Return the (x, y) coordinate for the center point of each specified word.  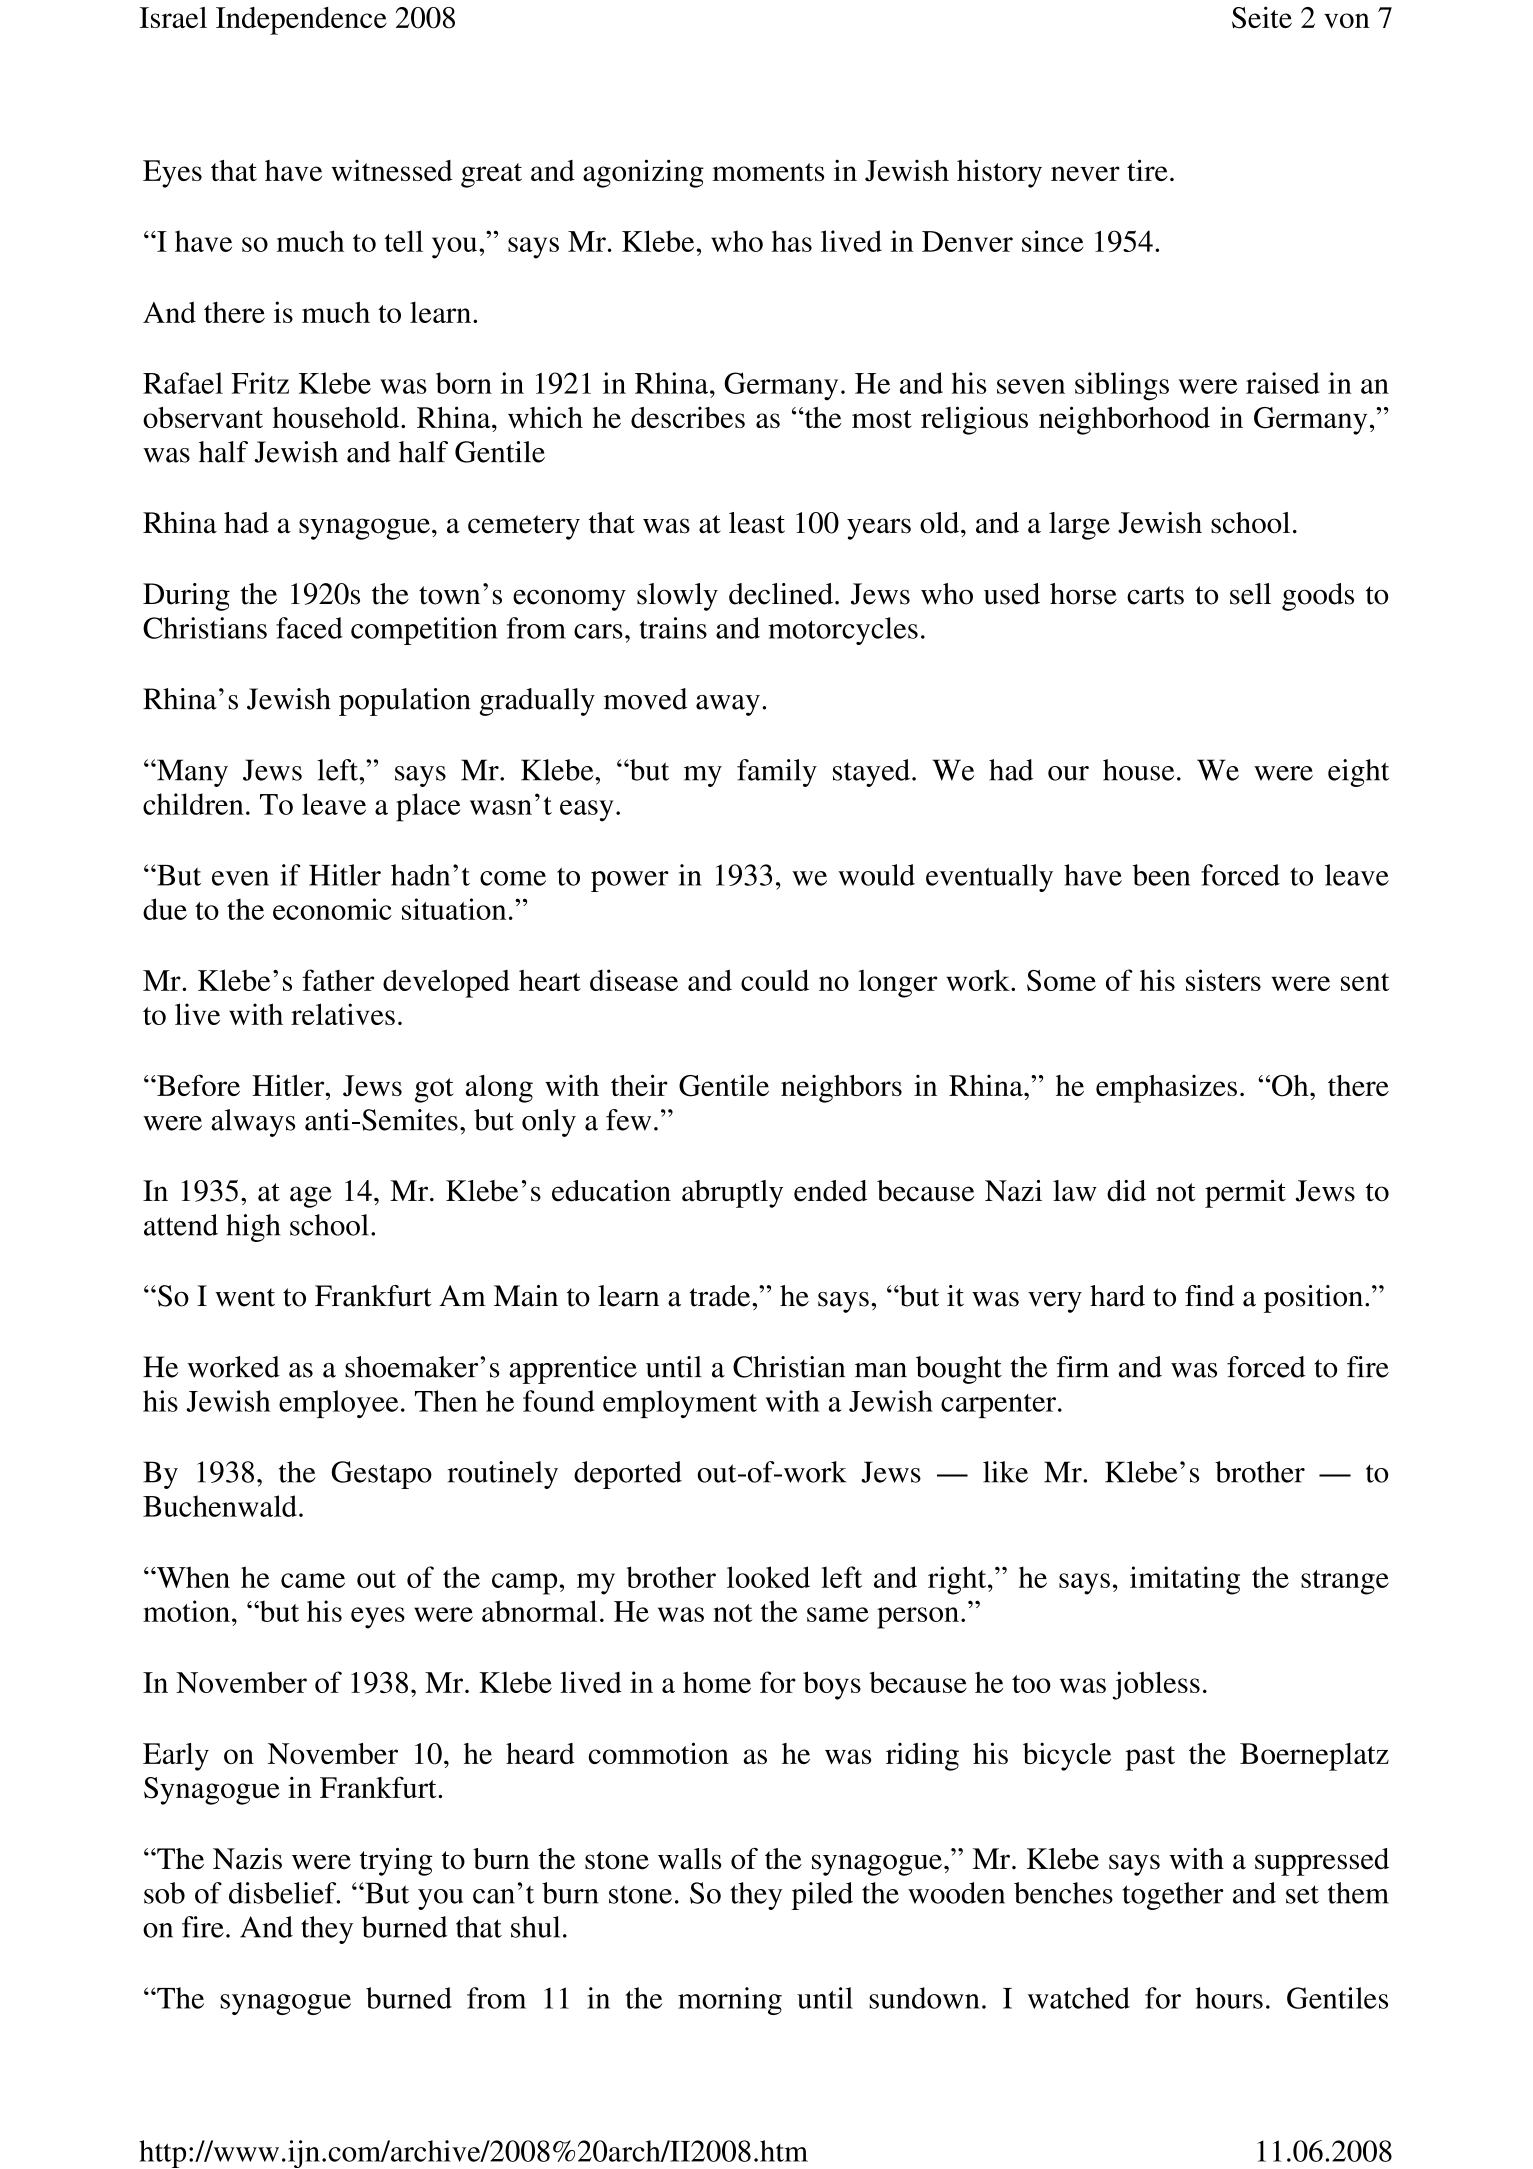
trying (396, 1862)
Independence (301, 21)
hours (1229, 1998)
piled (822, 1896)
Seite (1262, 17)
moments (768, 172)
